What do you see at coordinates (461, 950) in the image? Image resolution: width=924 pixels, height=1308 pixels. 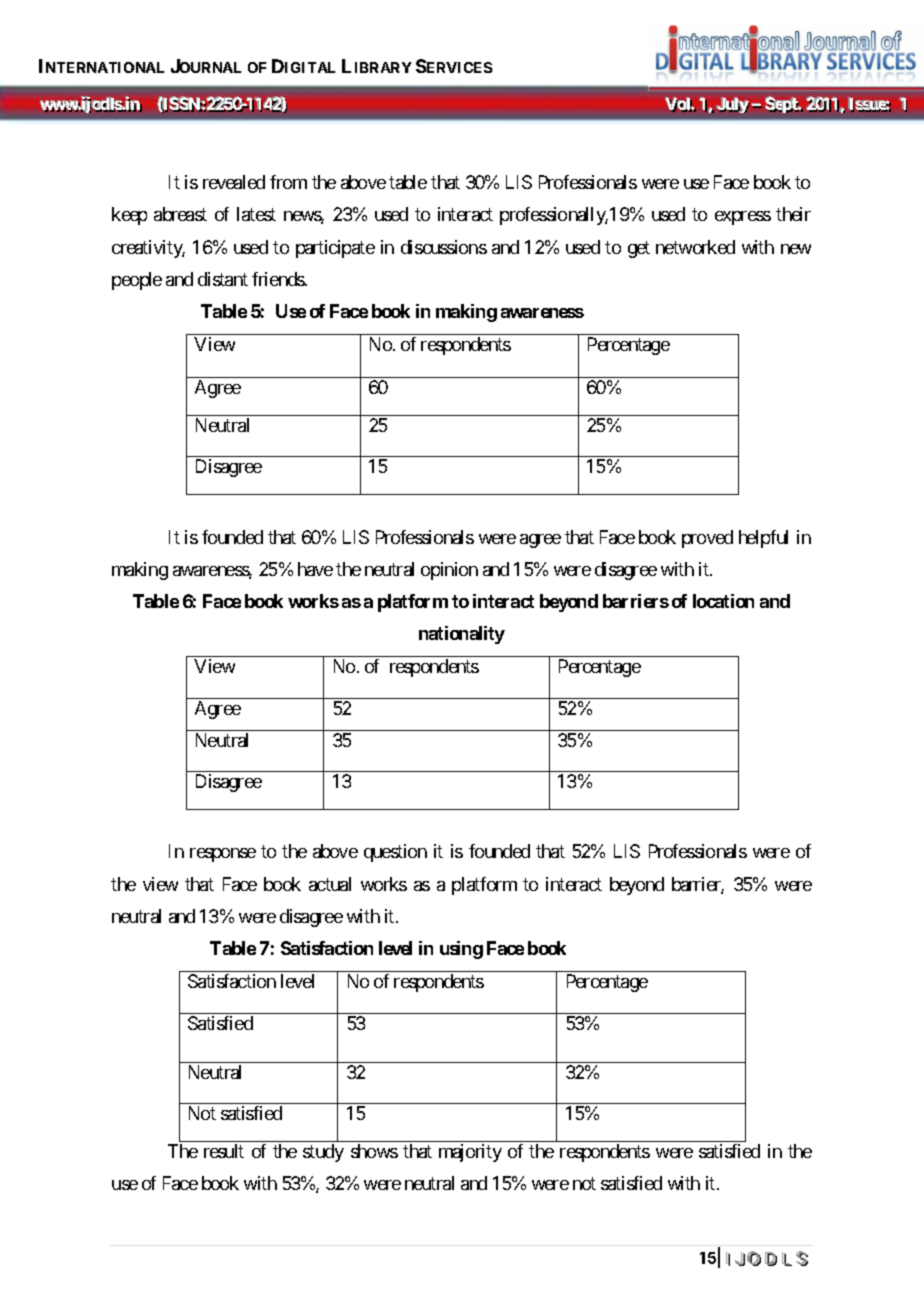 I see `using` at bounding box center [461, 950].
